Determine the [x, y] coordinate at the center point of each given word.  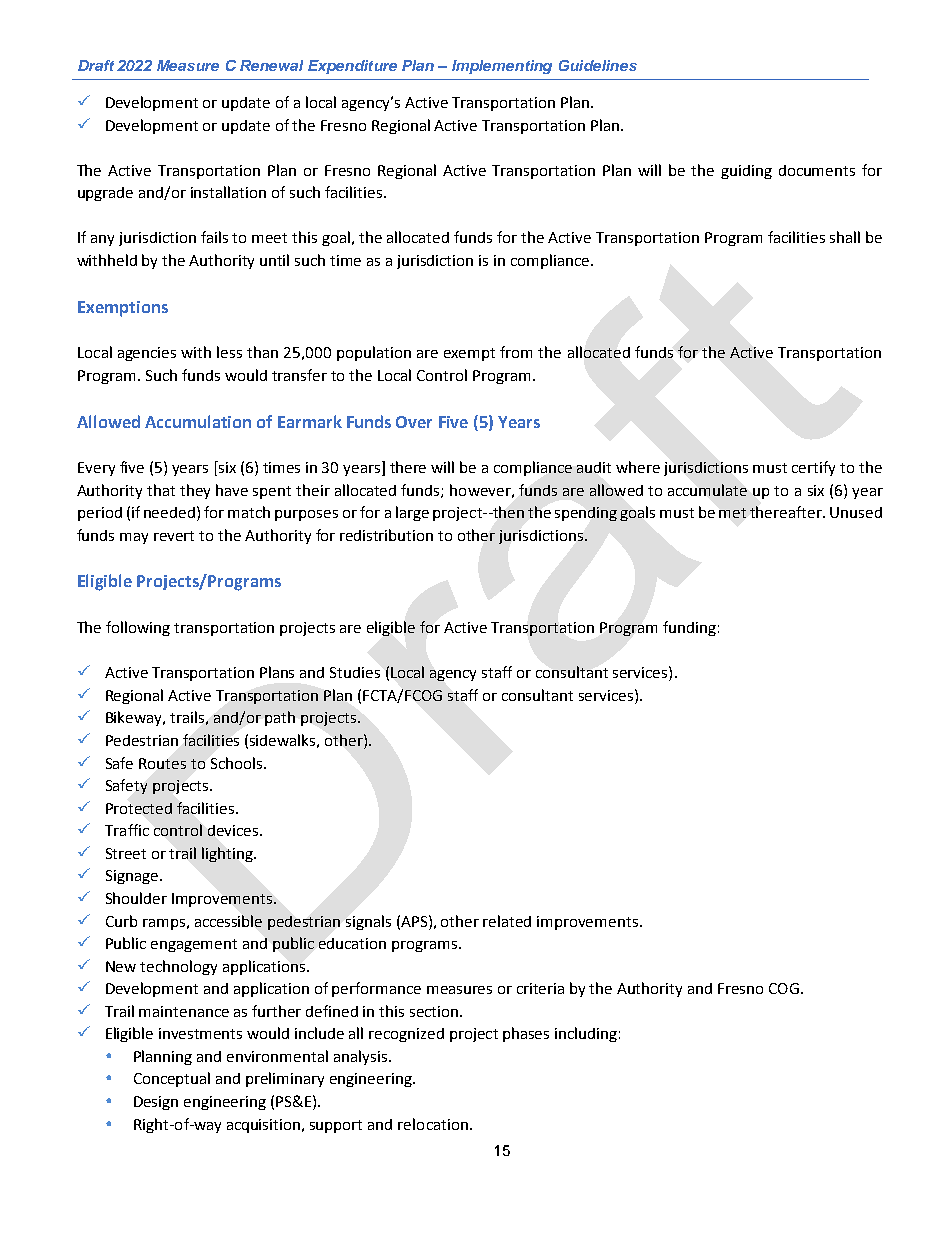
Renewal [271, 65]
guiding [746, 172]
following [138, 628]
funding [689, 628]
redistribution [386, 535]
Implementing [502, 67]
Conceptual [172, 1079]
